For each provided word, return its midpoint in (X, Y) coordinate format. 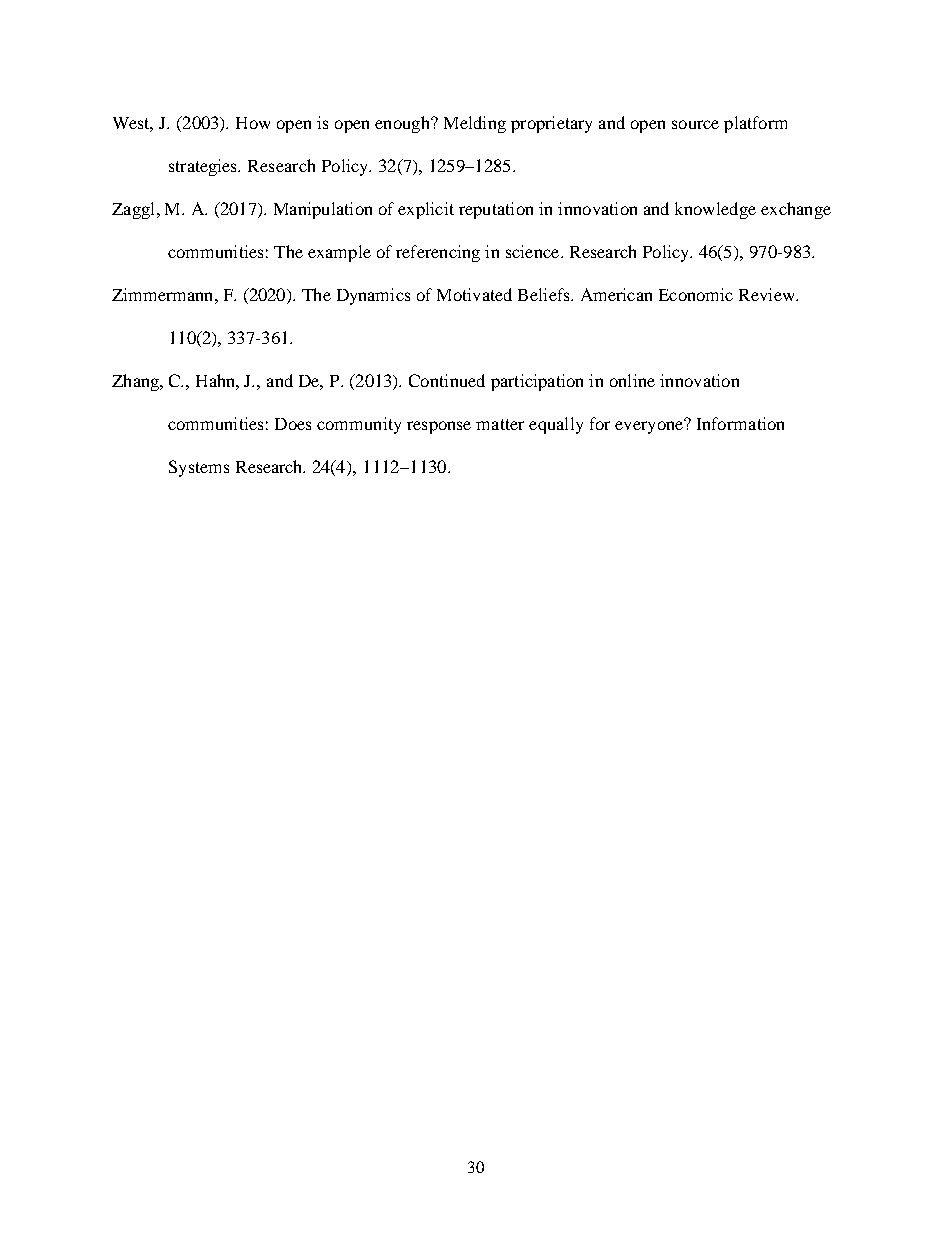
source (695, 124)
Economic (696, 294)
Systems (199, 468)
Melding (475, 124)
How (253, 123)
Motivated (474, 294)
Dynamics (373, 296)
